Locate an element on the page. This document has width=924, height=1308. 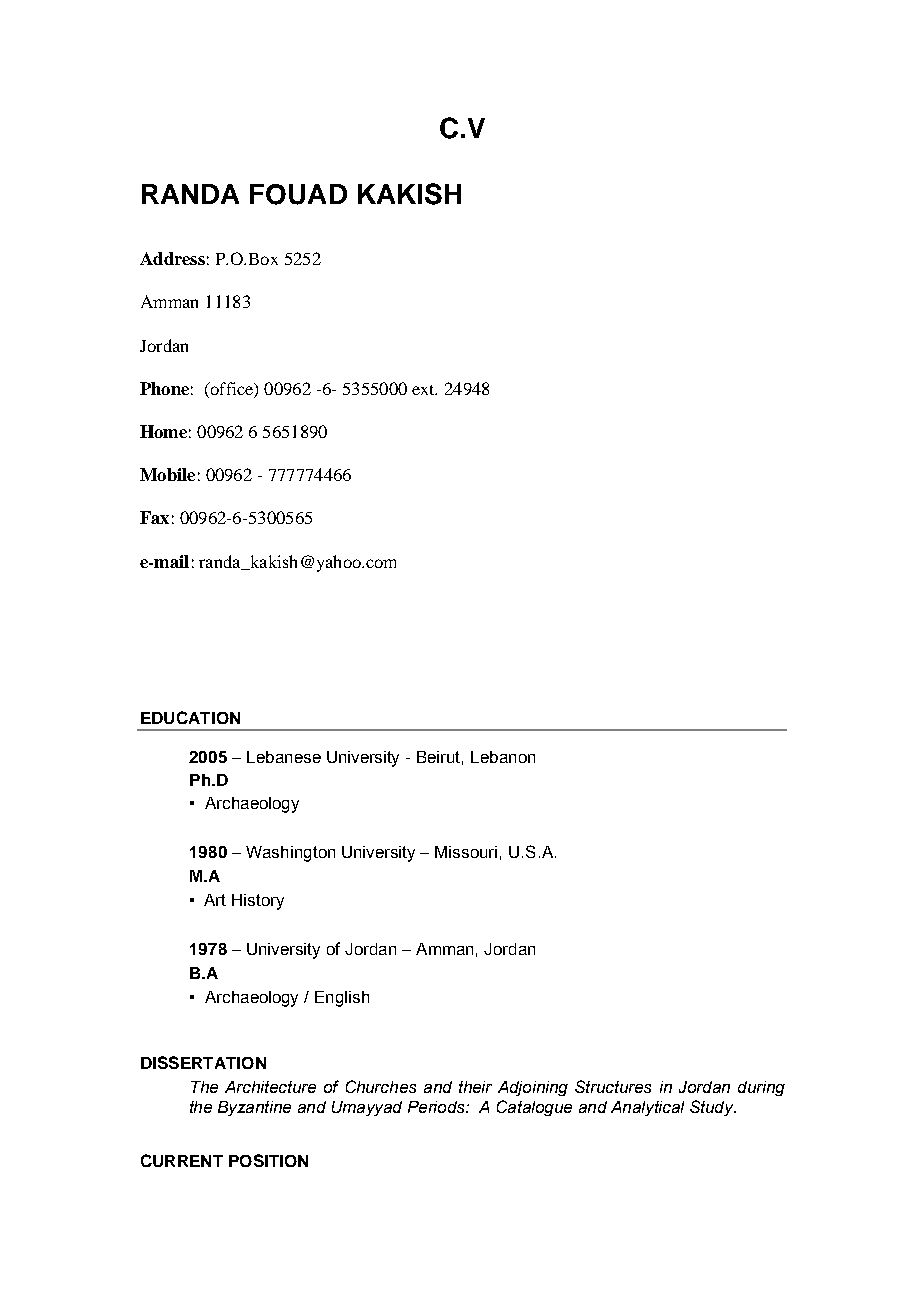
EDUCATION is located at coordinates (190, 717).
